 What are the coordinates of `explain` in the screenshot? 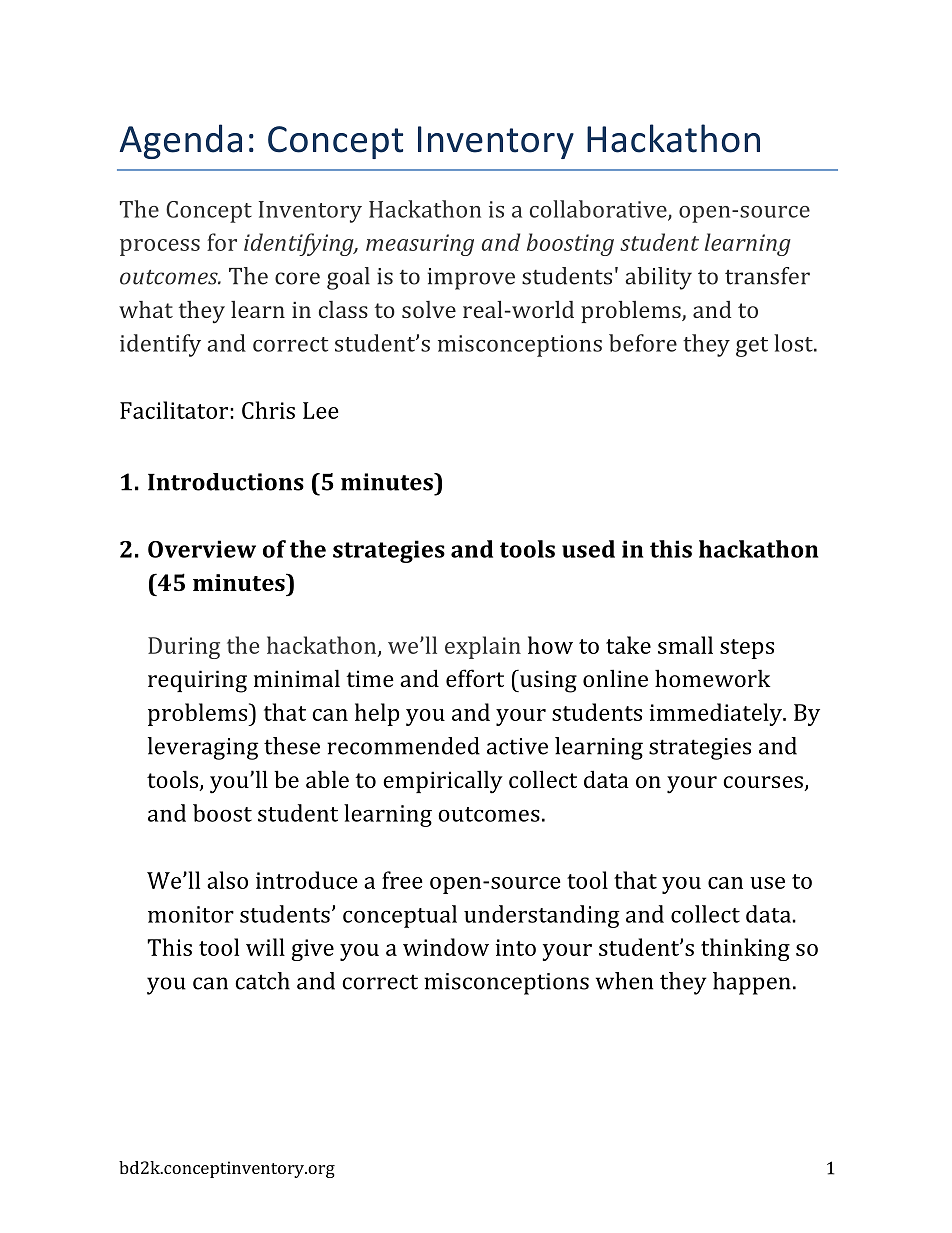 It's located at (483, 647).
